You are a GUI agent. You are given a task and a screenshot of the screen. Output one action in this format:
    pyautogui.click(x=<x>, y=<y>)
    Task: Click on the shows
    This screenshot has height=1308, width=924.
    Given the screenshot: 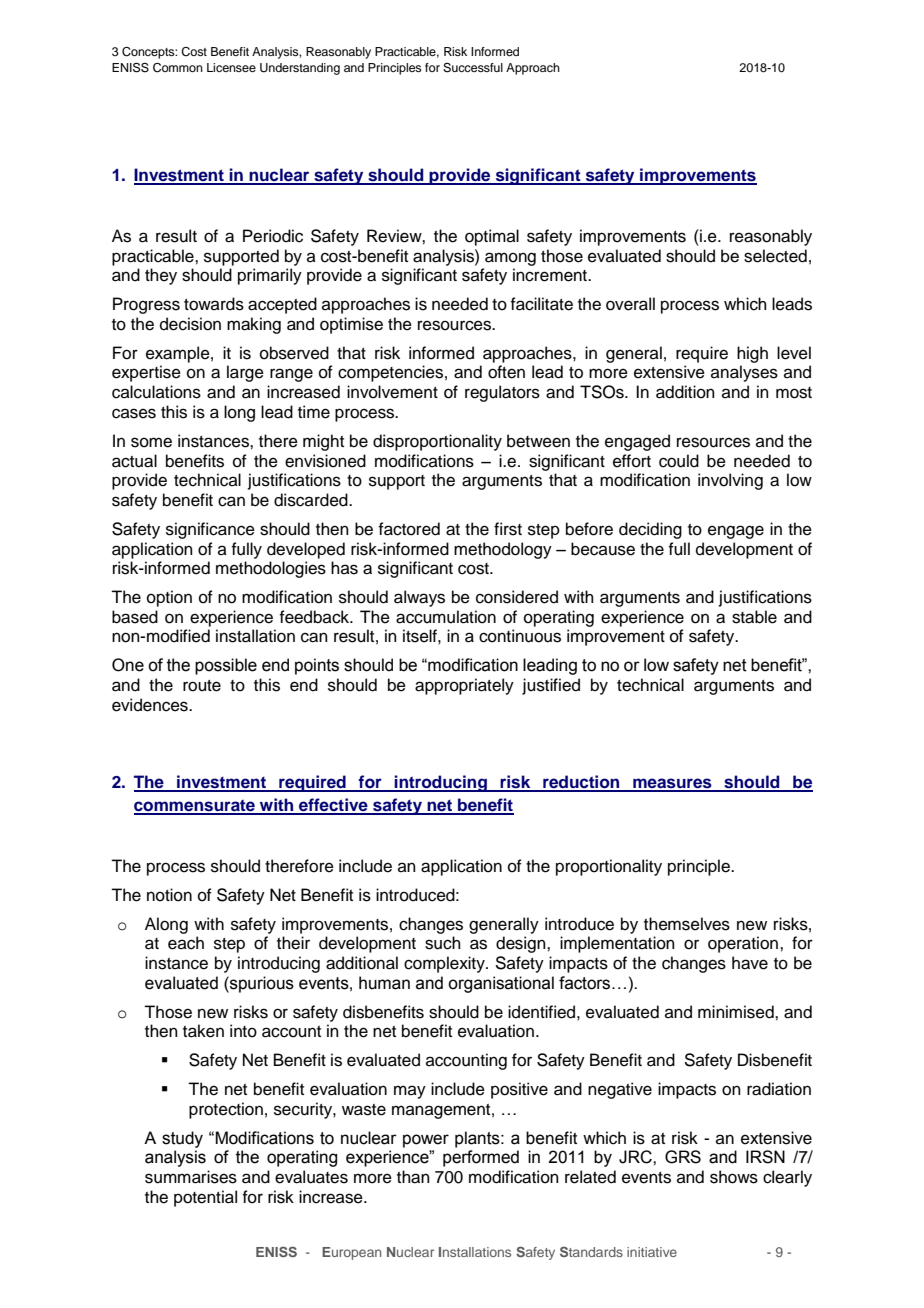 What is the action you would take?
    pyautogui.click(x=734, y=1177)
